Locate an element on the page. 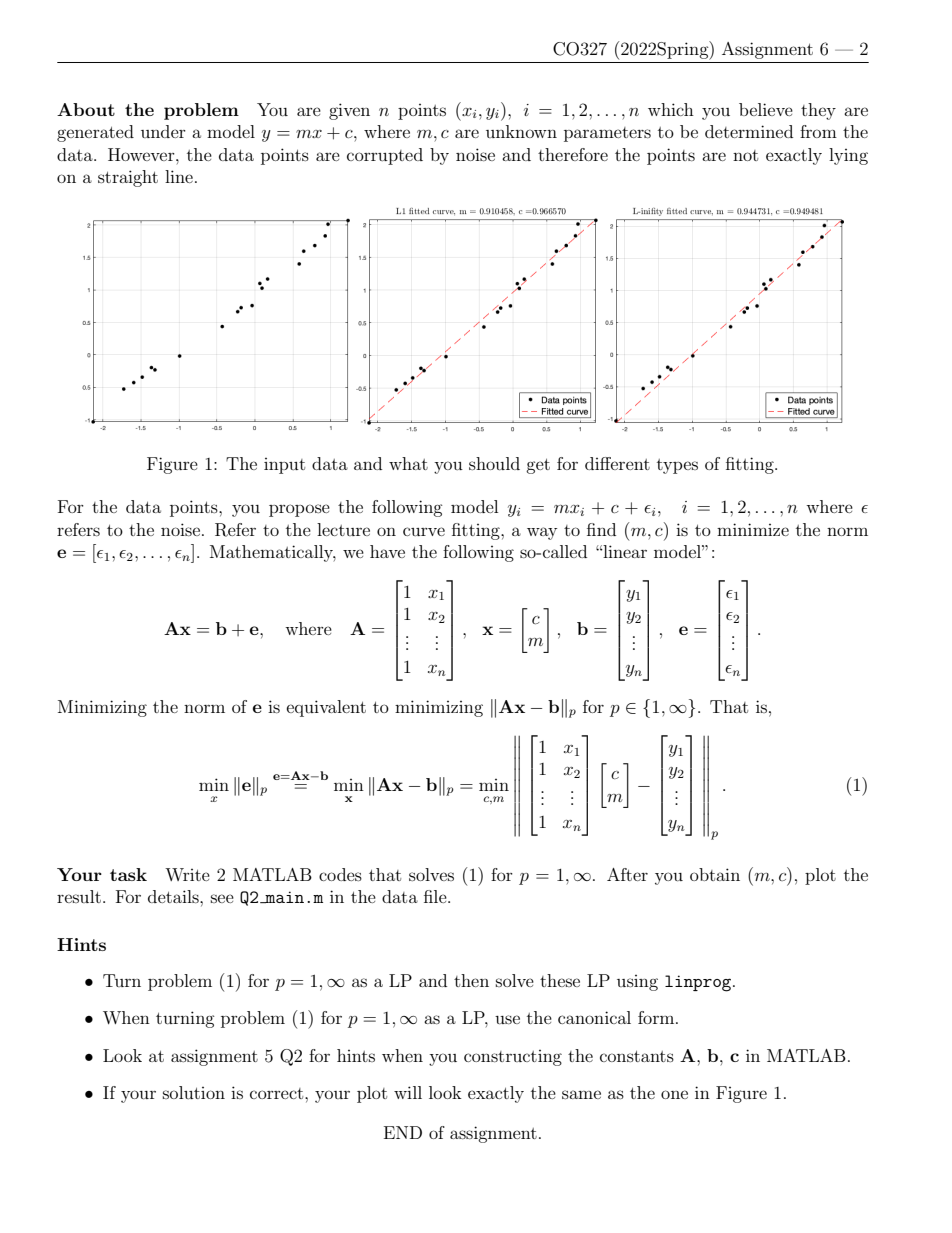 Image resolution: width=952 pixels, height=1233 pixels. file is located at coordinates (436, 896).
